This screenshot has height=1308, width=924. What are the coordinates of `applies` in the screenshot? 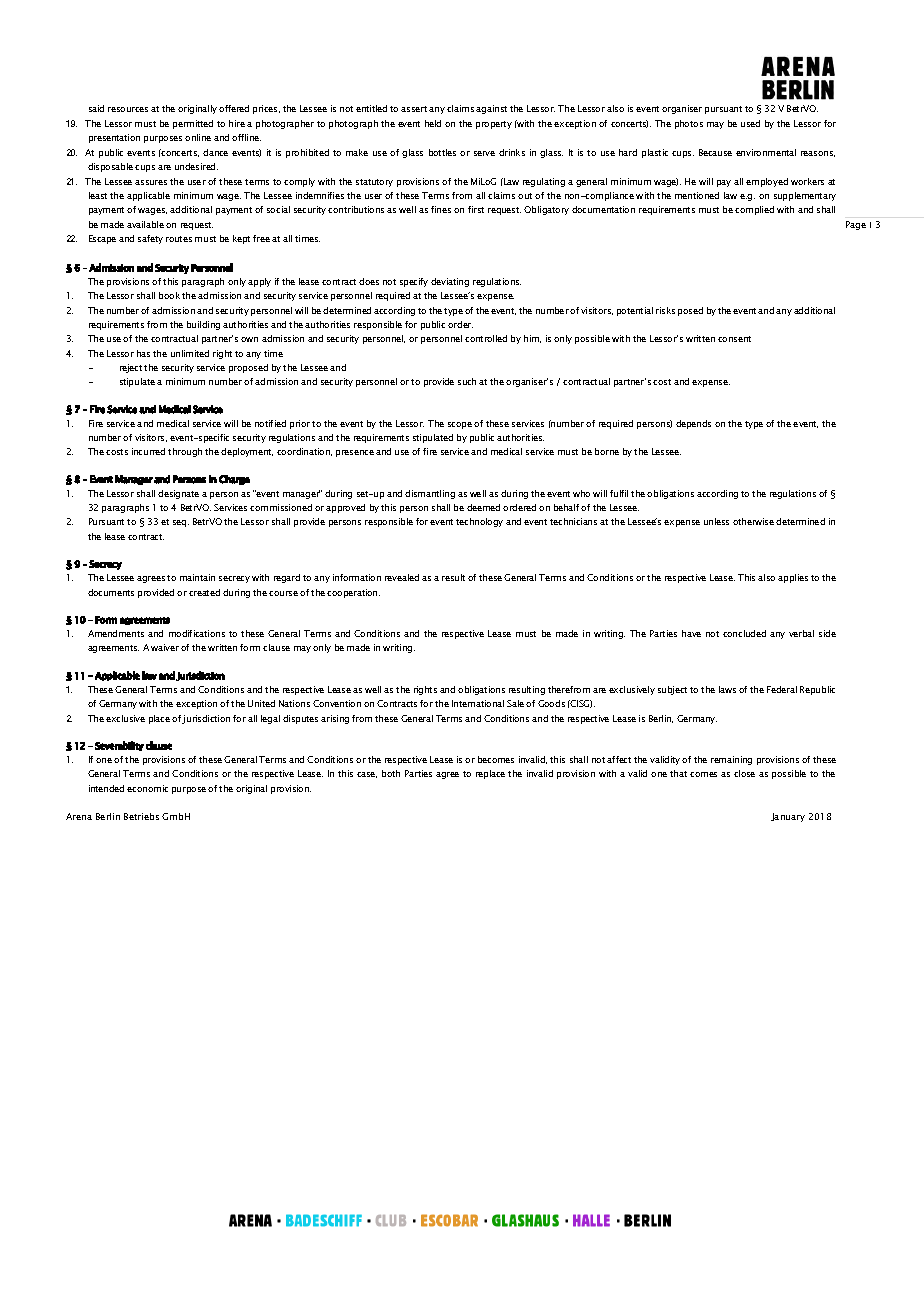 It's located at (793, 578).
